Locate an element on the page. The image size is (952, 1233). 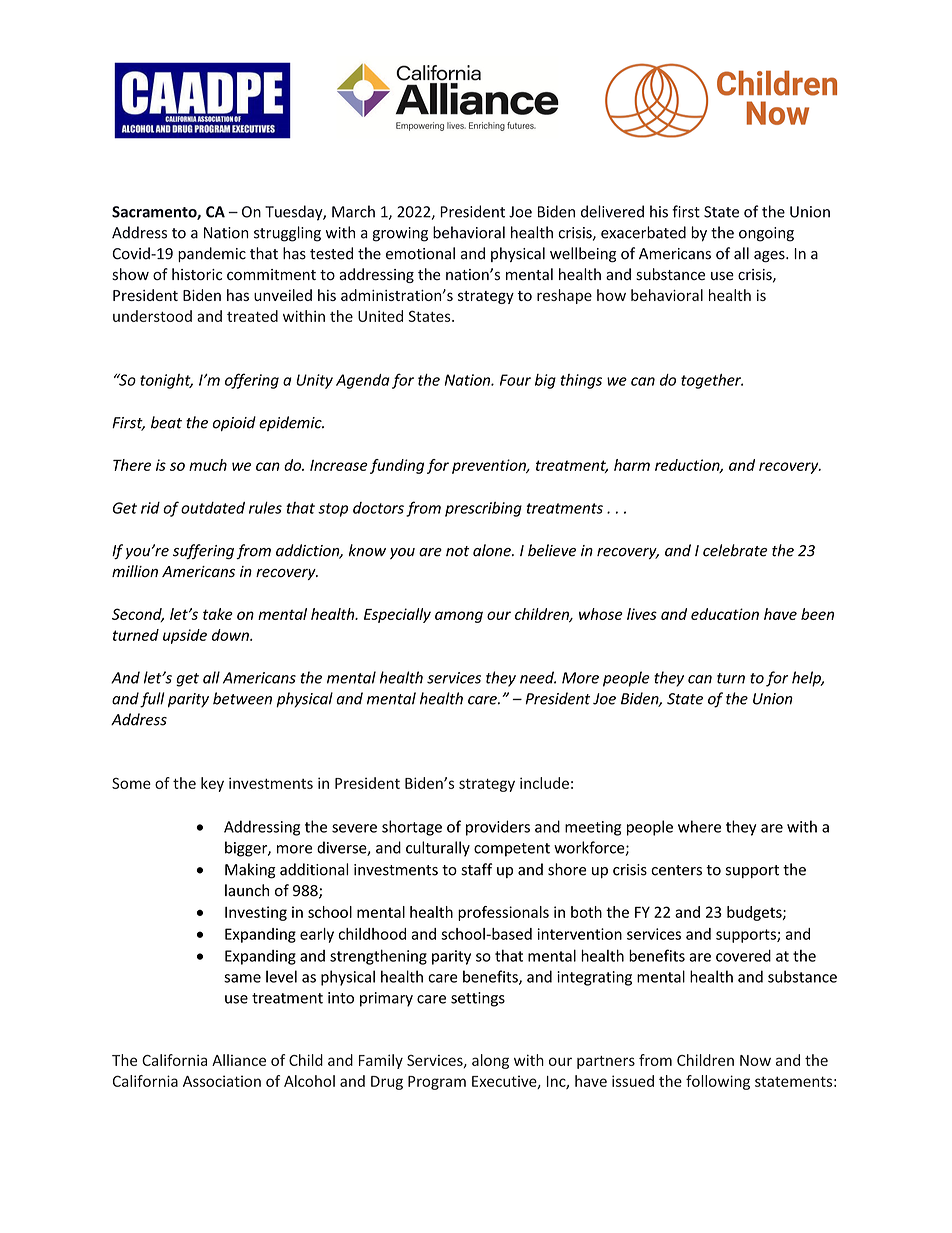
education is located at coordinates (725, 614).
